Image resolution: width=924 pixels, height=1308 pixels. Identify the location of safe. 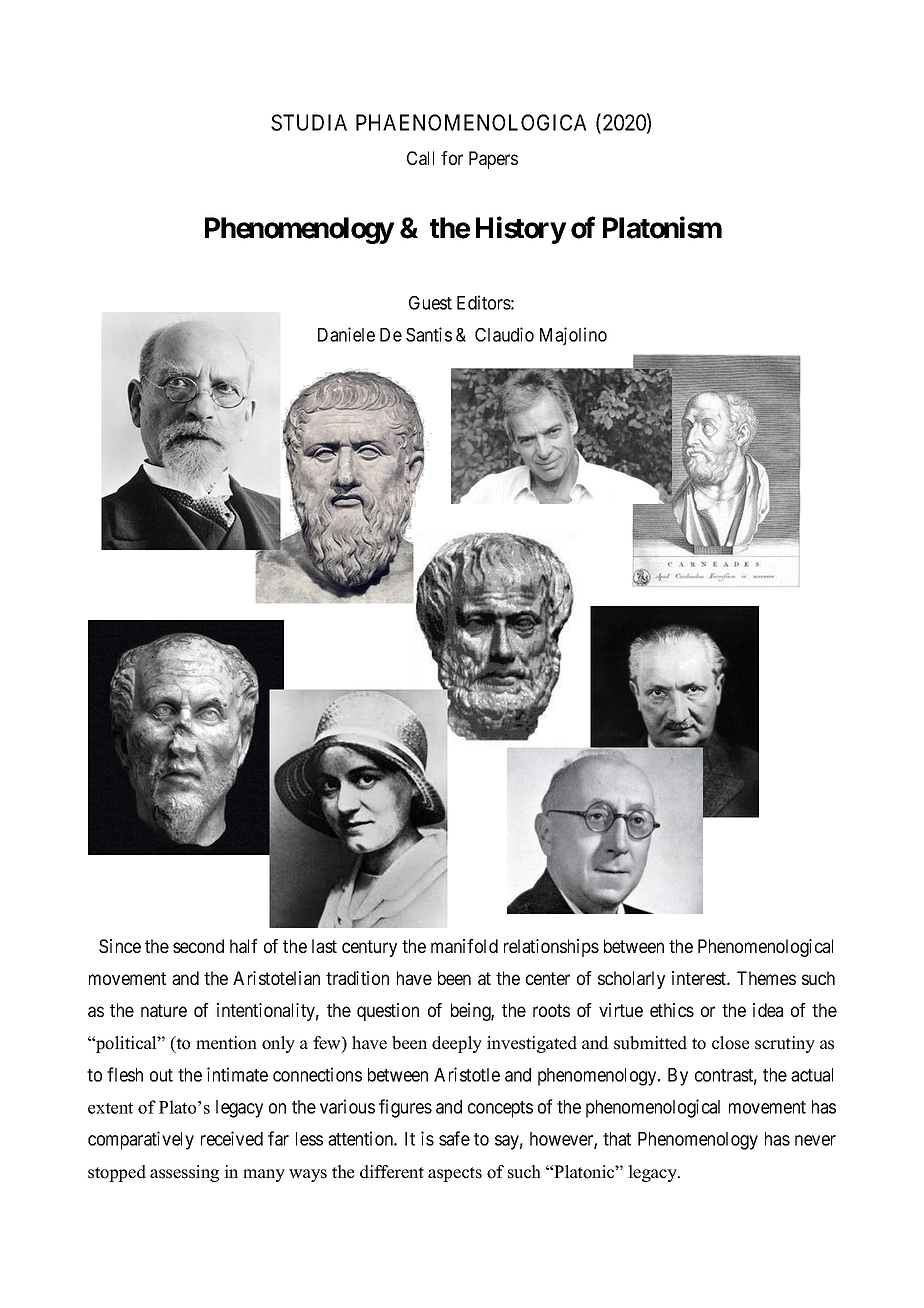
(454, 1138).
